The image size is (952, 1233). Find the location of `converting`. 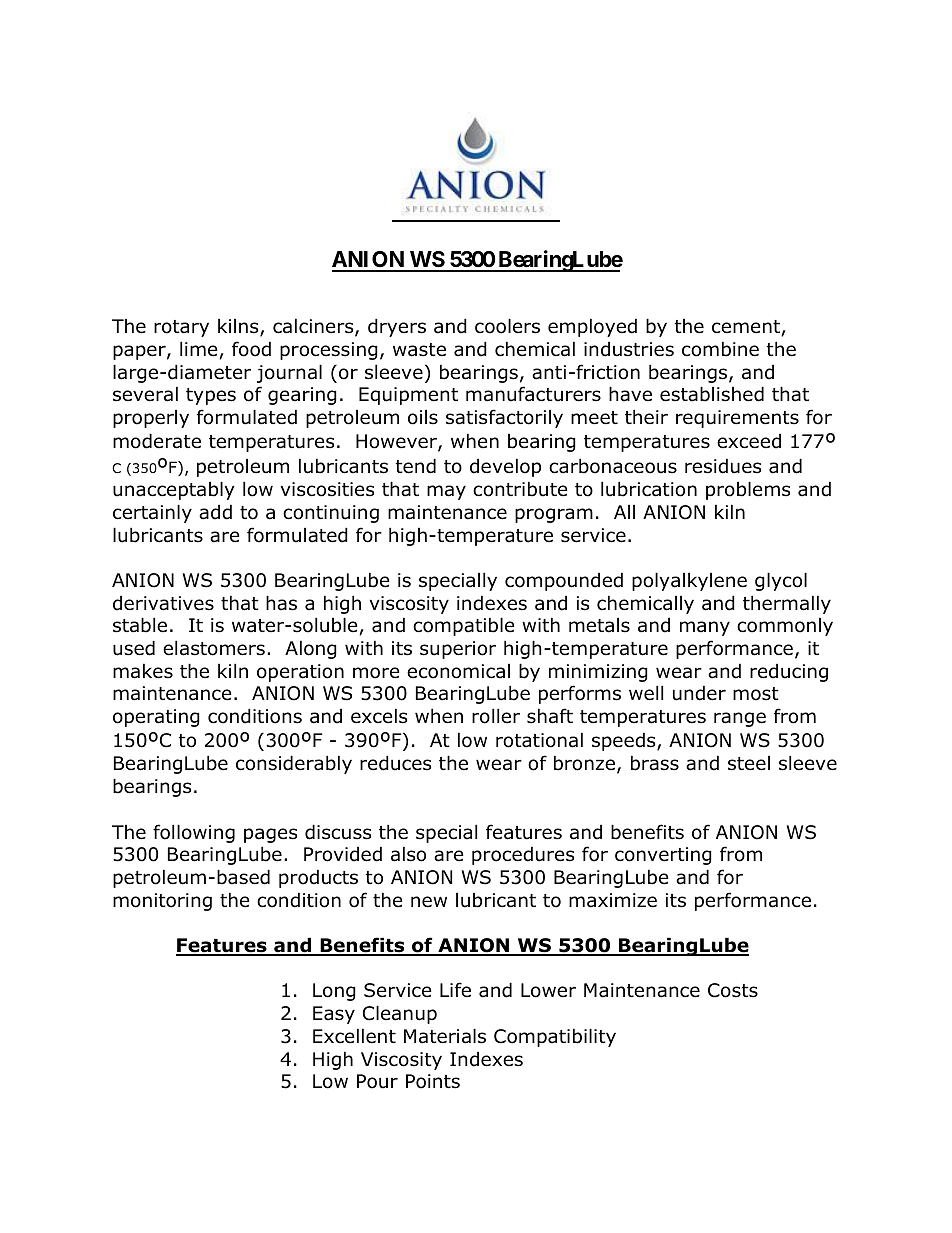

converting is located at coordinates (663, 856).
